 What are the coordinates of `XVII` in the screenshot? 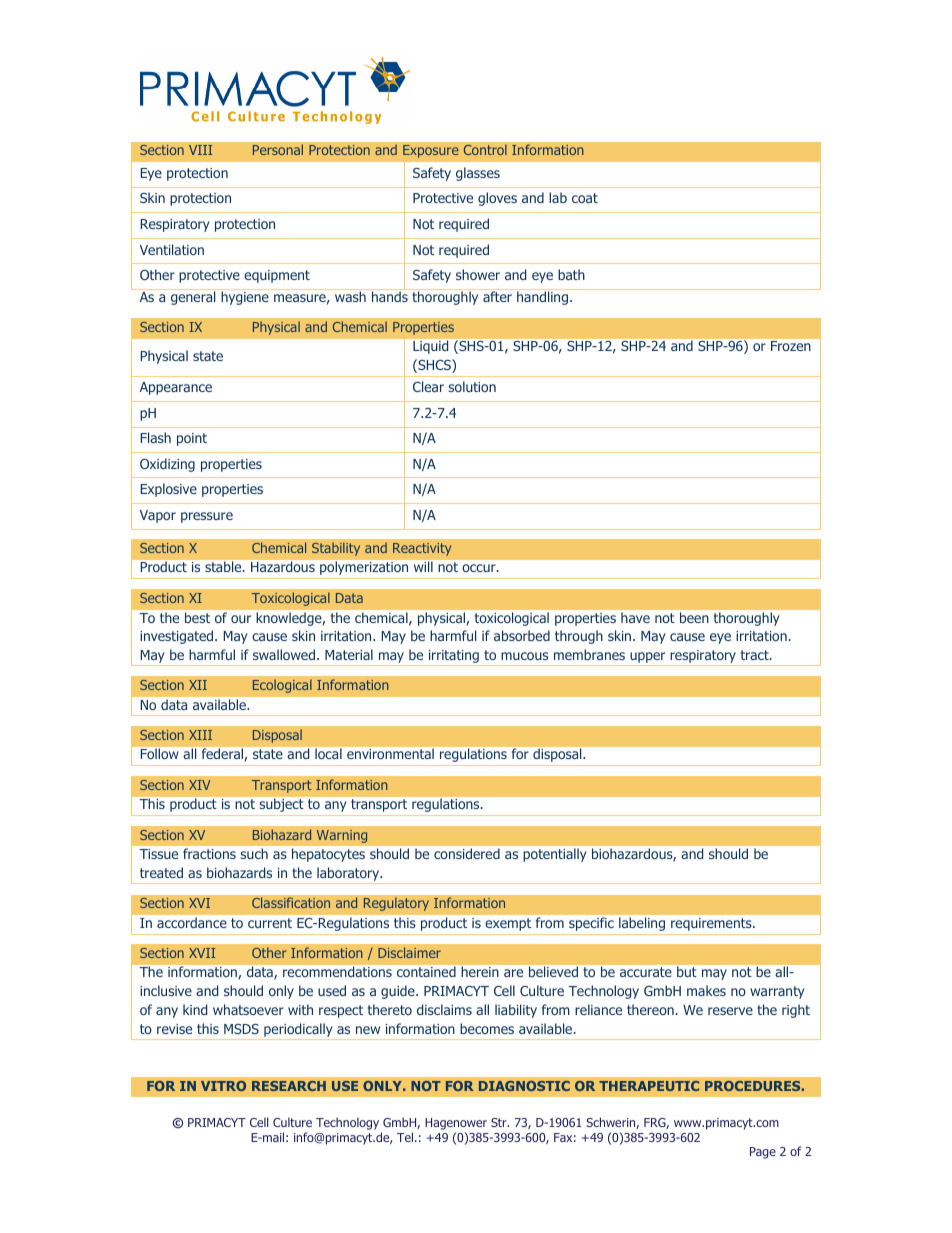 It's located at (202, 953).
